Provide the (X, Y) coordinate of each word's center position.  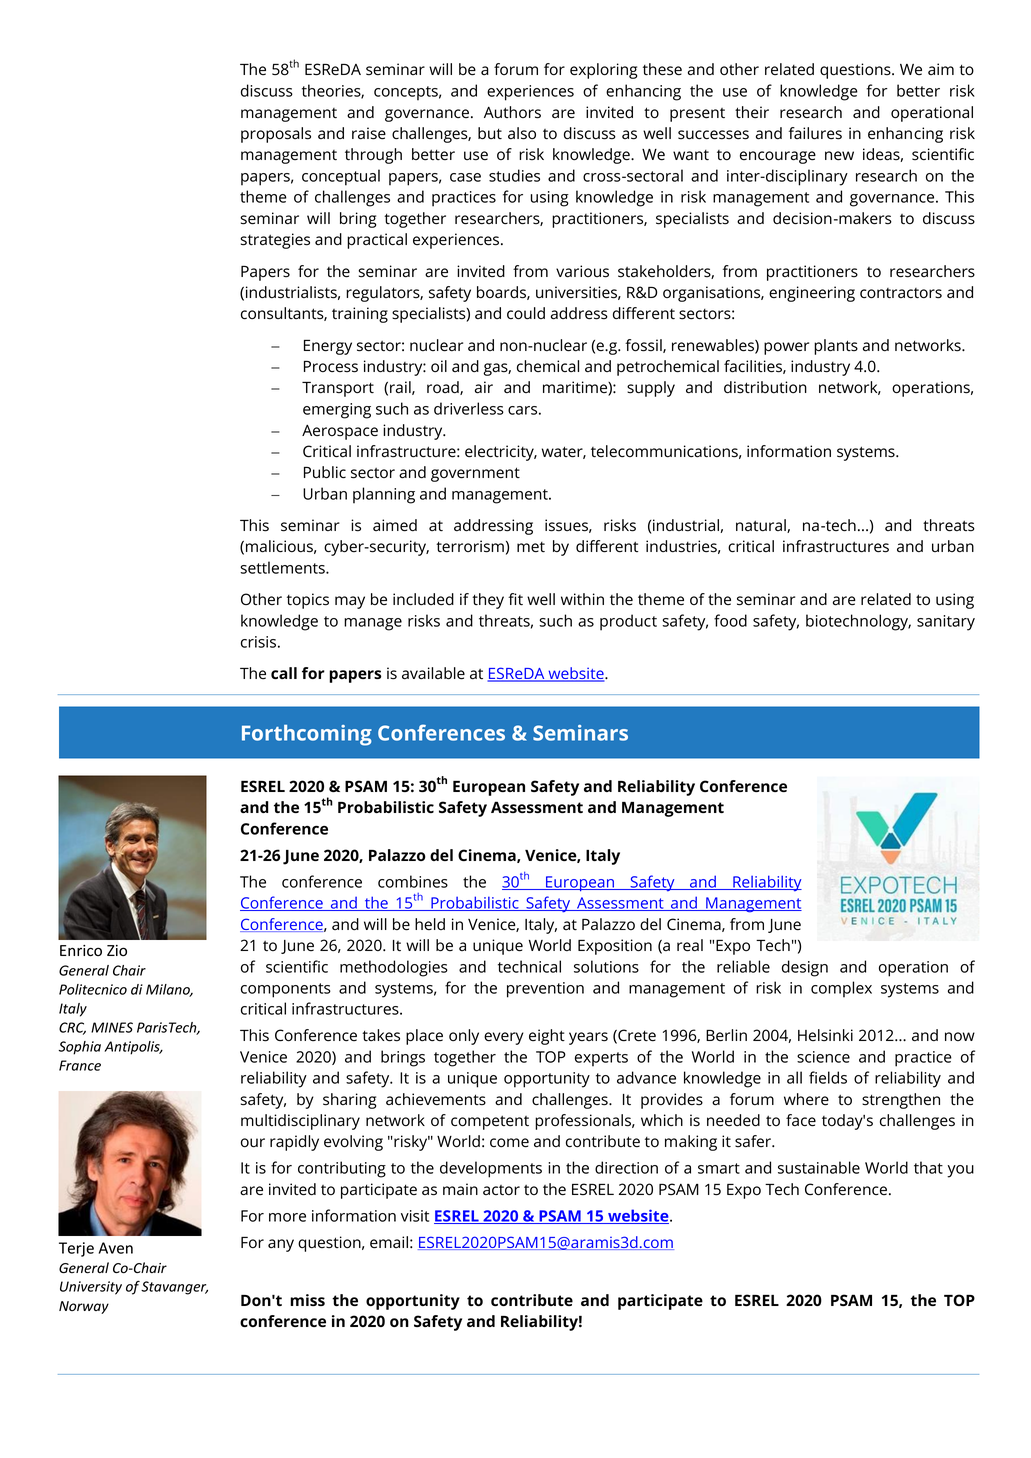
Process (331, 367)
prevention (545, 990)
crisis (258, 642)
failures (815, 133)
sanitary (946, 623)
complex (841, 989)
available (433, 673)
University (91, 1288)
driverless (469, 408)
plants (836, 347)
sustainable (819, 1167)
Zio (117, 950)
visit (415, 1216)
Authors (512, 112)
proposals (276, 135)
